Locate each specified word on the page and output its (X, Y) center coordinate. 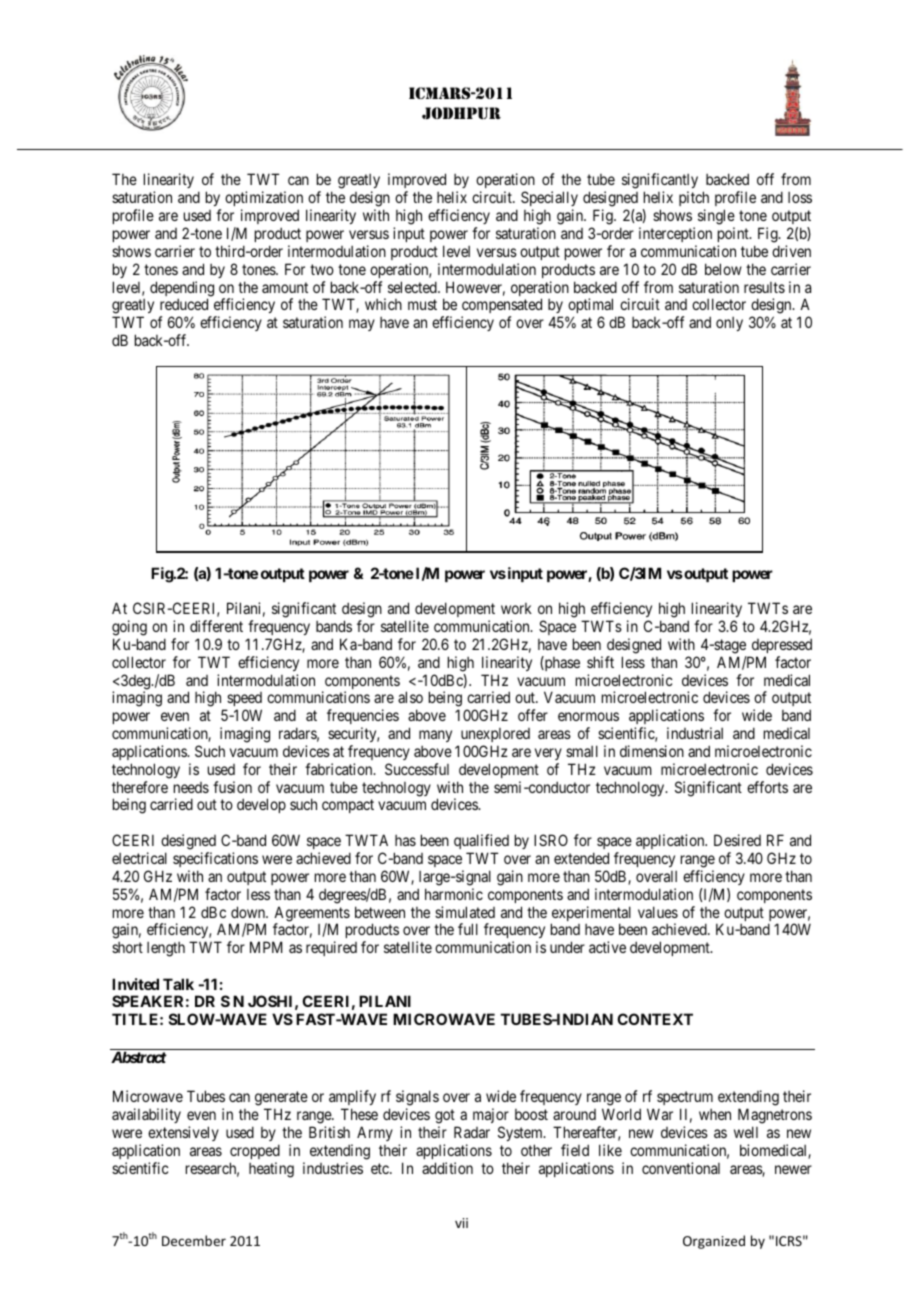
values (658, 912)
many (435, 736)
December (194, 1240)
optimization (264, 200)
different (216, 626)
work (516, 608)
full (468, 929)
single (716, 217)
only (729, 324)
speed (243, 701)
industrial (695, 733)
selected (413, 287)
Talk (178, 984)
